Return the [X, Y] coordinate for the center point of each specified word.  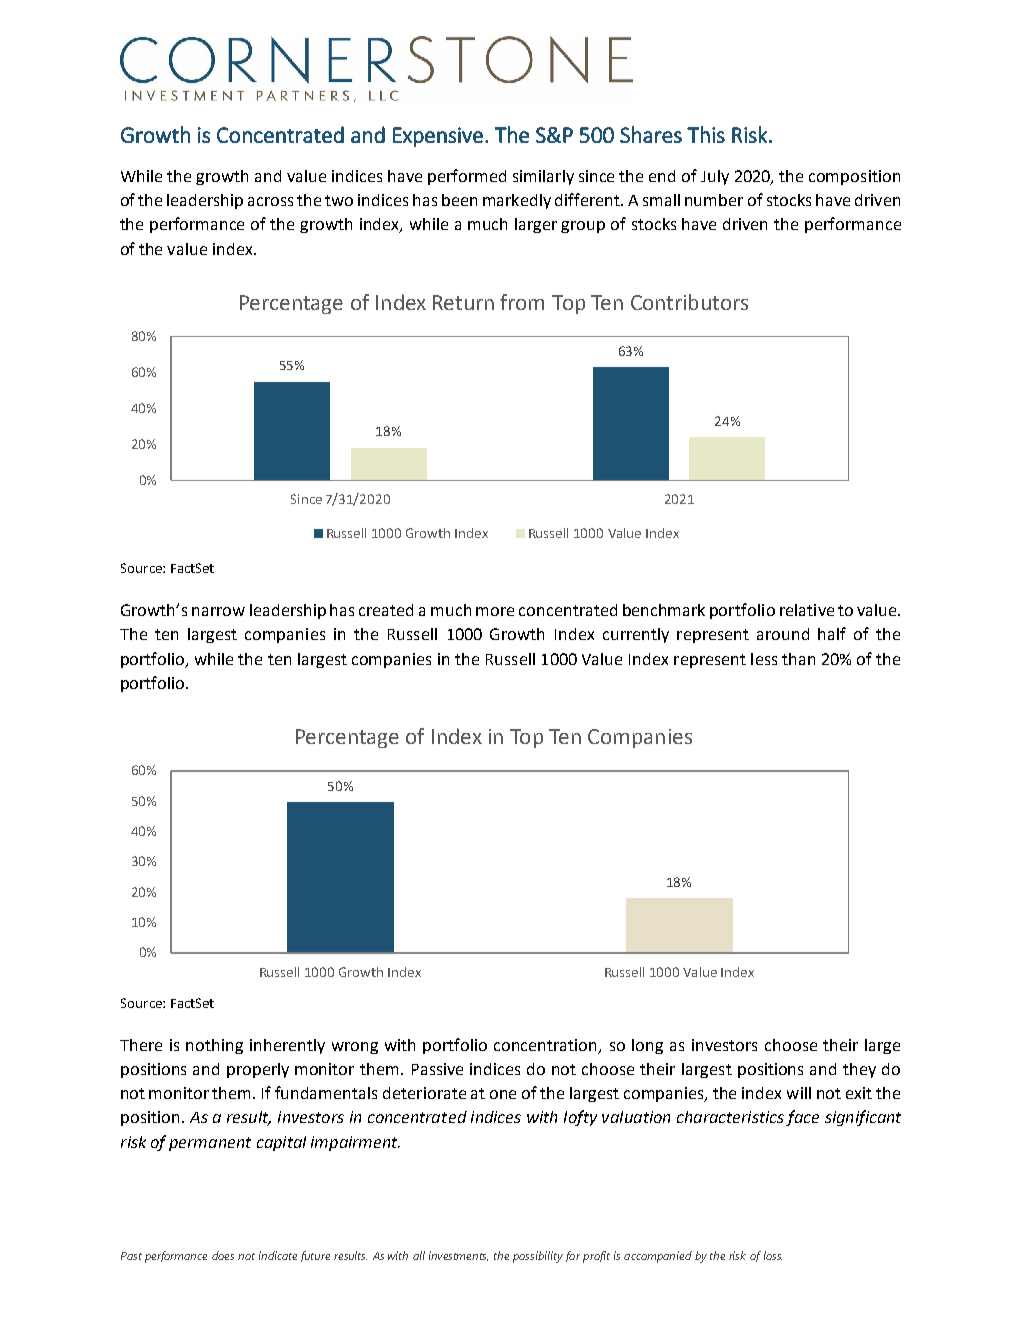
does [223, 1255]
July [715, 177]
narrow [218, 611]
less [764, 659]
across [270, 201]
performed [467, 177]
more [495, 611]
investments [458, 1256]
